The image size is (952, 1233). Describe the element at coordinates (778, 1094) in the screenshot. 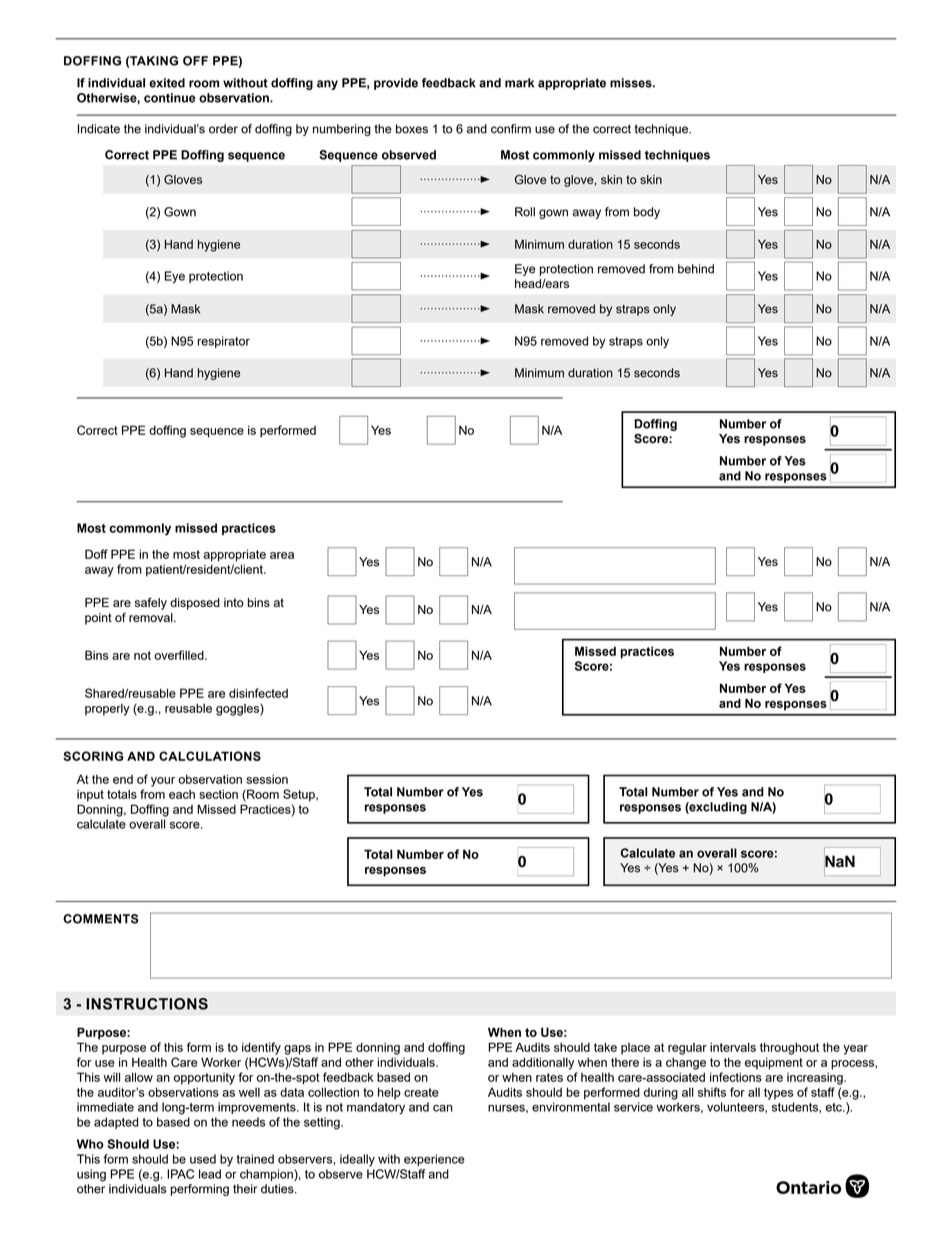

I see `types` at that location.
